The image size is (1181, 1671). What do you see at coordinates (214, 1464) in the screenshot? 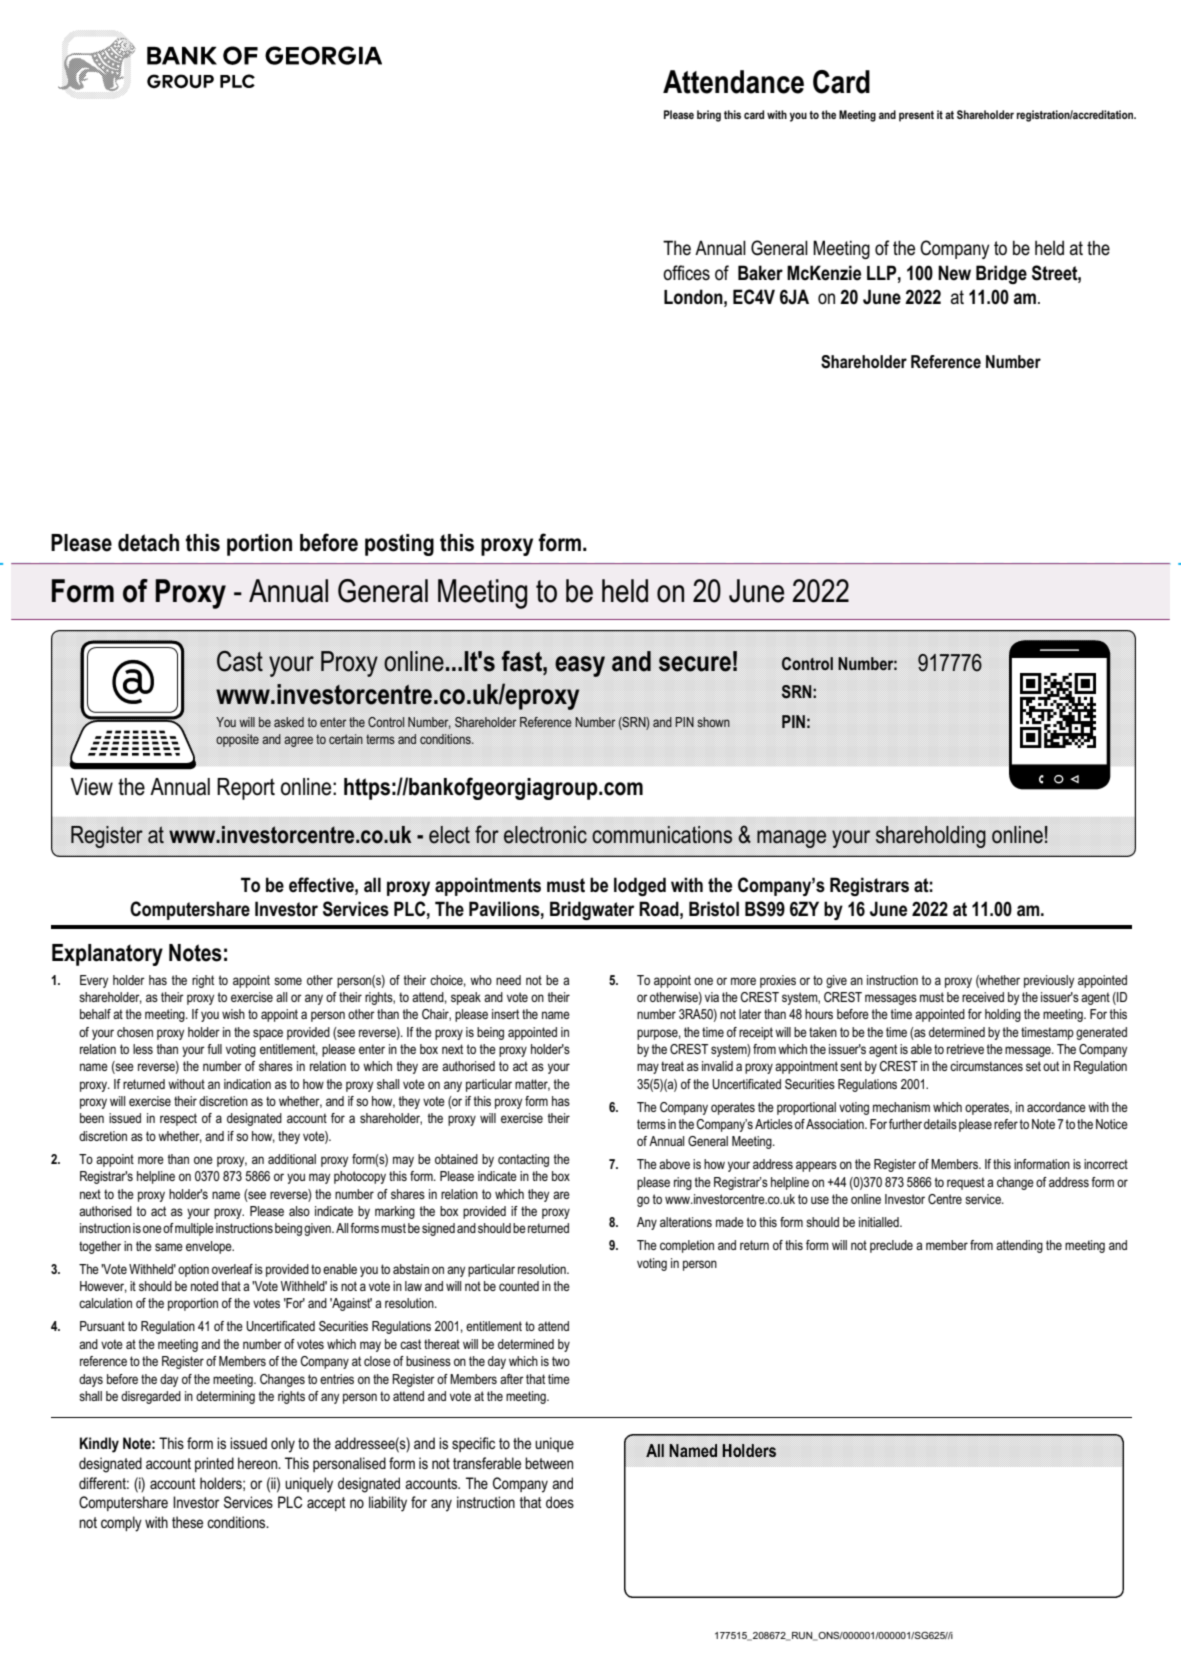
I see `printed` at bounding box center [214, 1464].
